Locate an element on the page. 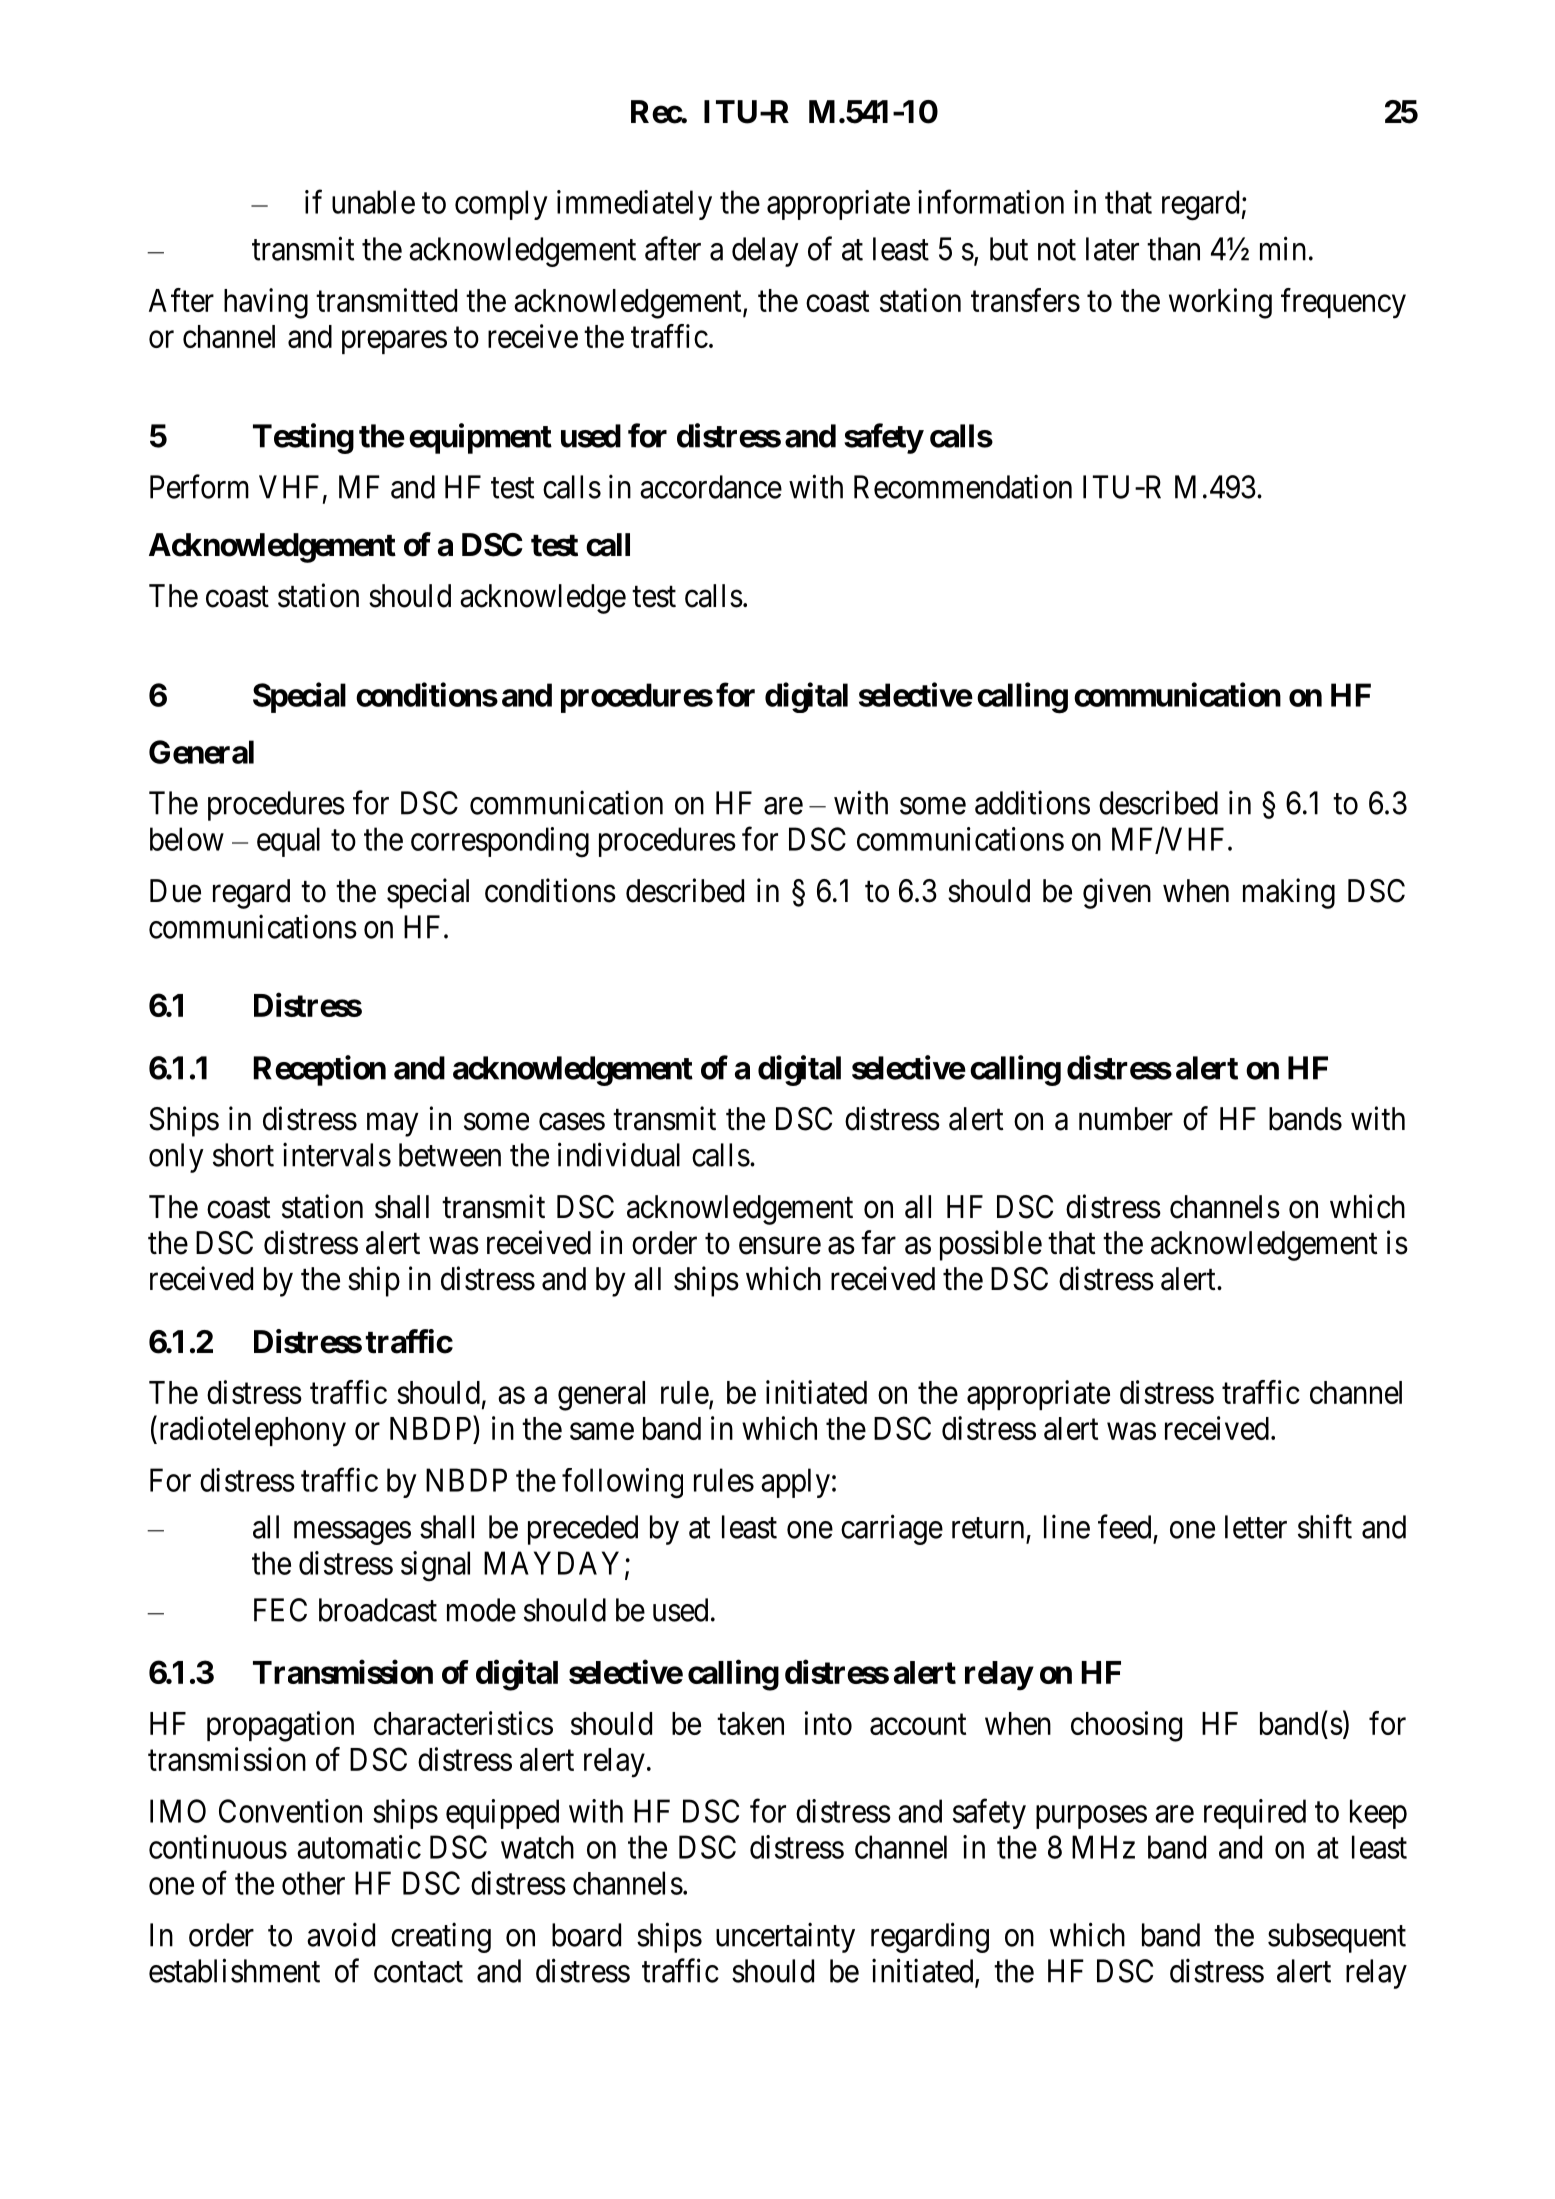 The width and height of the document is (1555, 2199). equal is located at coordinates (288, 842).
